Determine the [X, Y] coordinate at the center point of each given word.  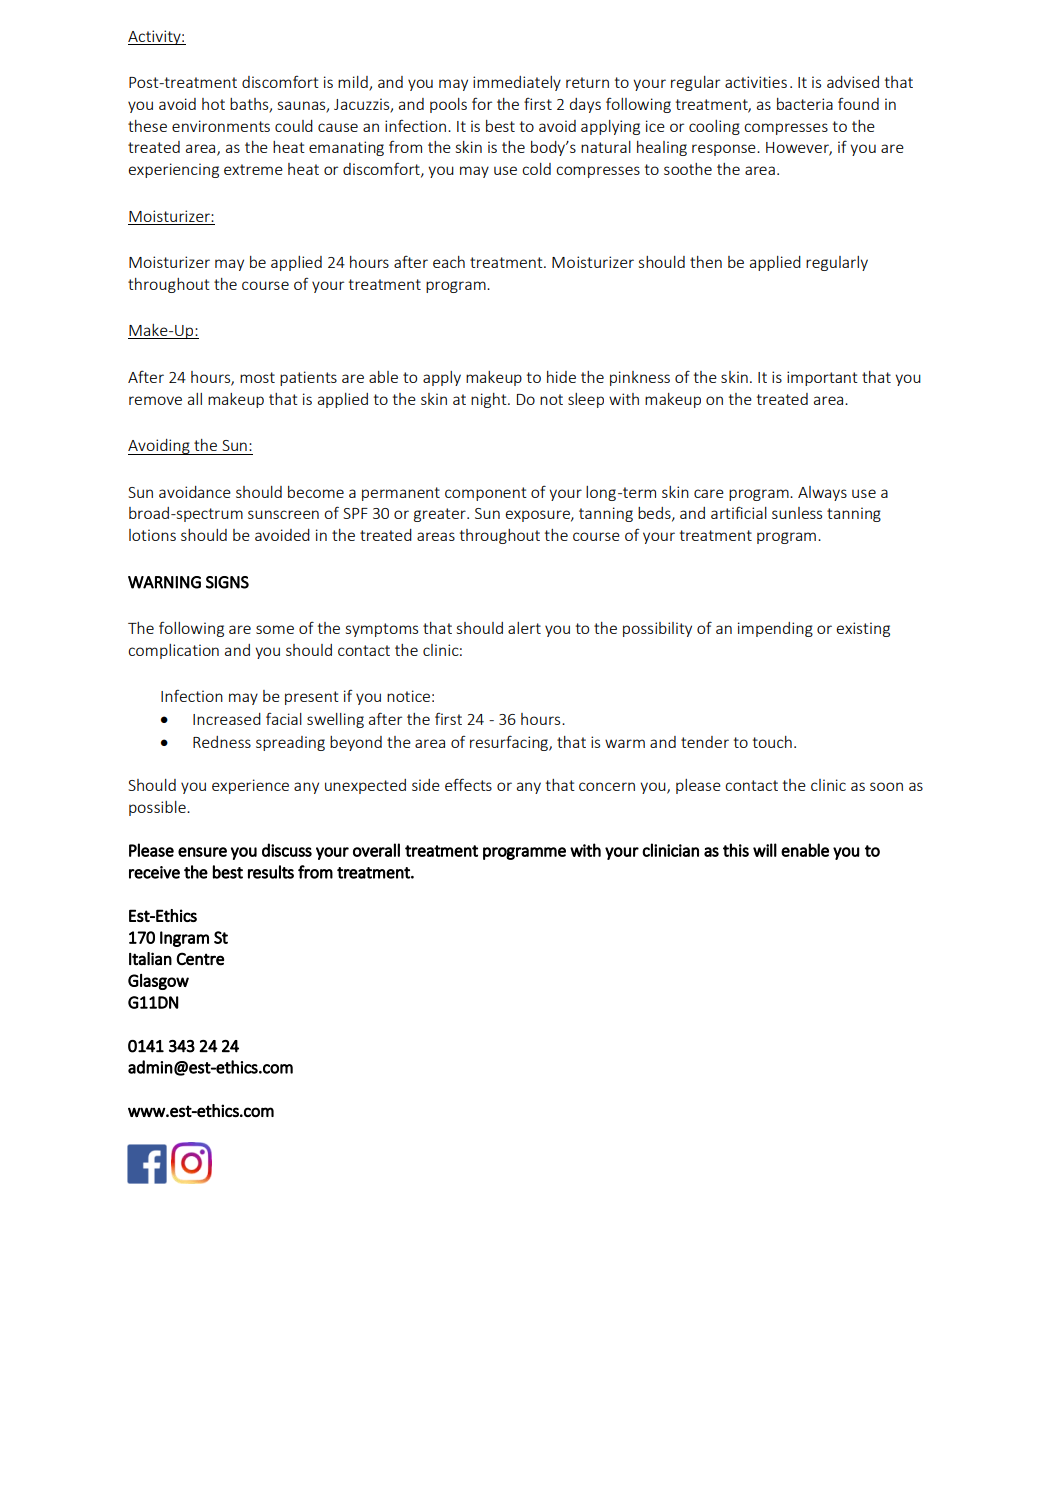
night [490, 400]
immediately [517, 83]
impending [775, 629]
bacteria [805, 104]
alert [524, 628]
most [257, 377]
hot [213, 104]
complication [173, 651]
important [822, 378]
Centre [200, 959]
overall [376, 850]
